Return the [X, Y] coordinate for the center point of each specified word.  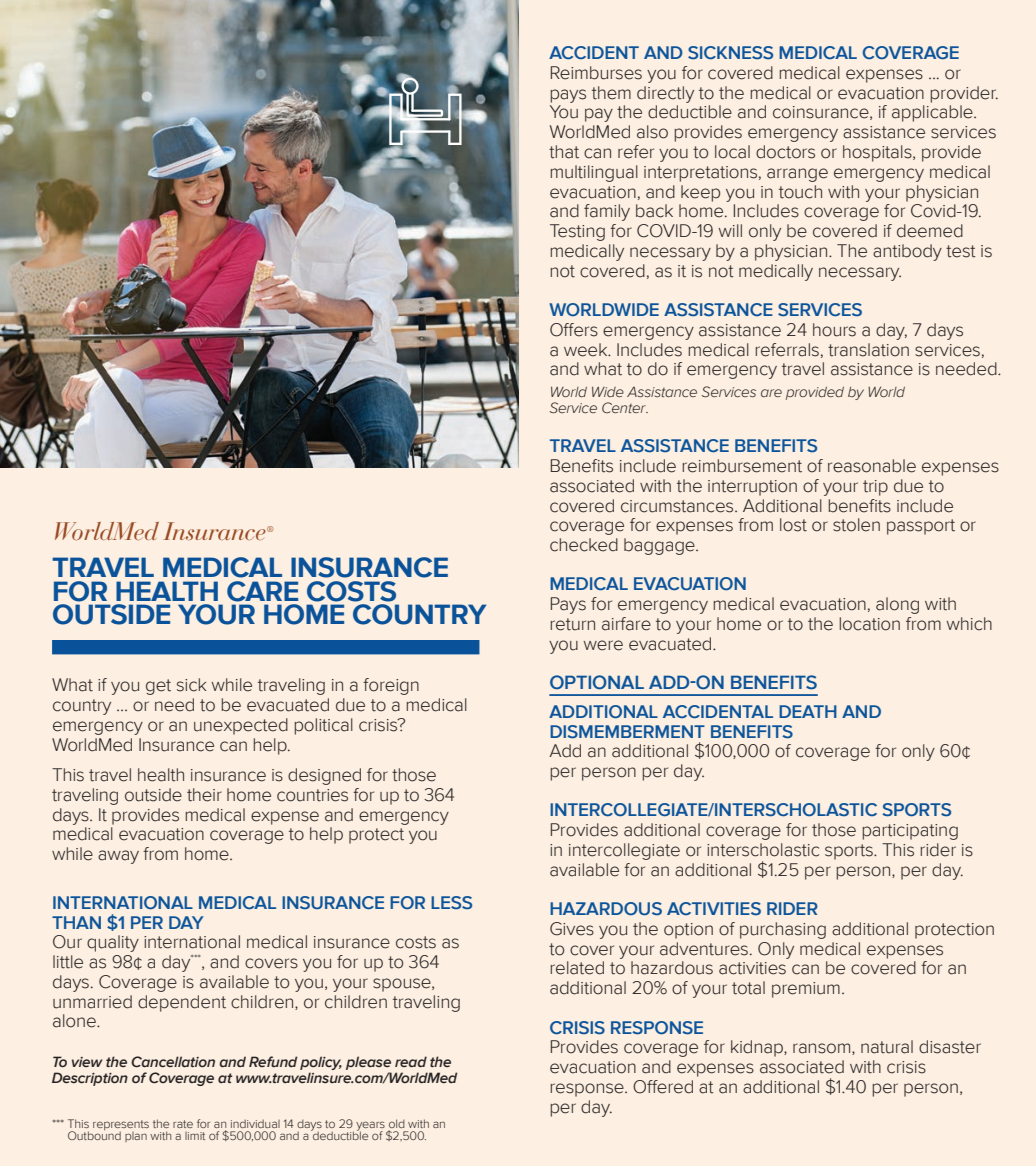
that [564, 152]
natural [887, 1047]
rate [183, 1124]
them [611, 93]
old [397, 1123]
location [869, 624]
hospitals [878, 153]
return [572, 624]
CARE [262, 591]
